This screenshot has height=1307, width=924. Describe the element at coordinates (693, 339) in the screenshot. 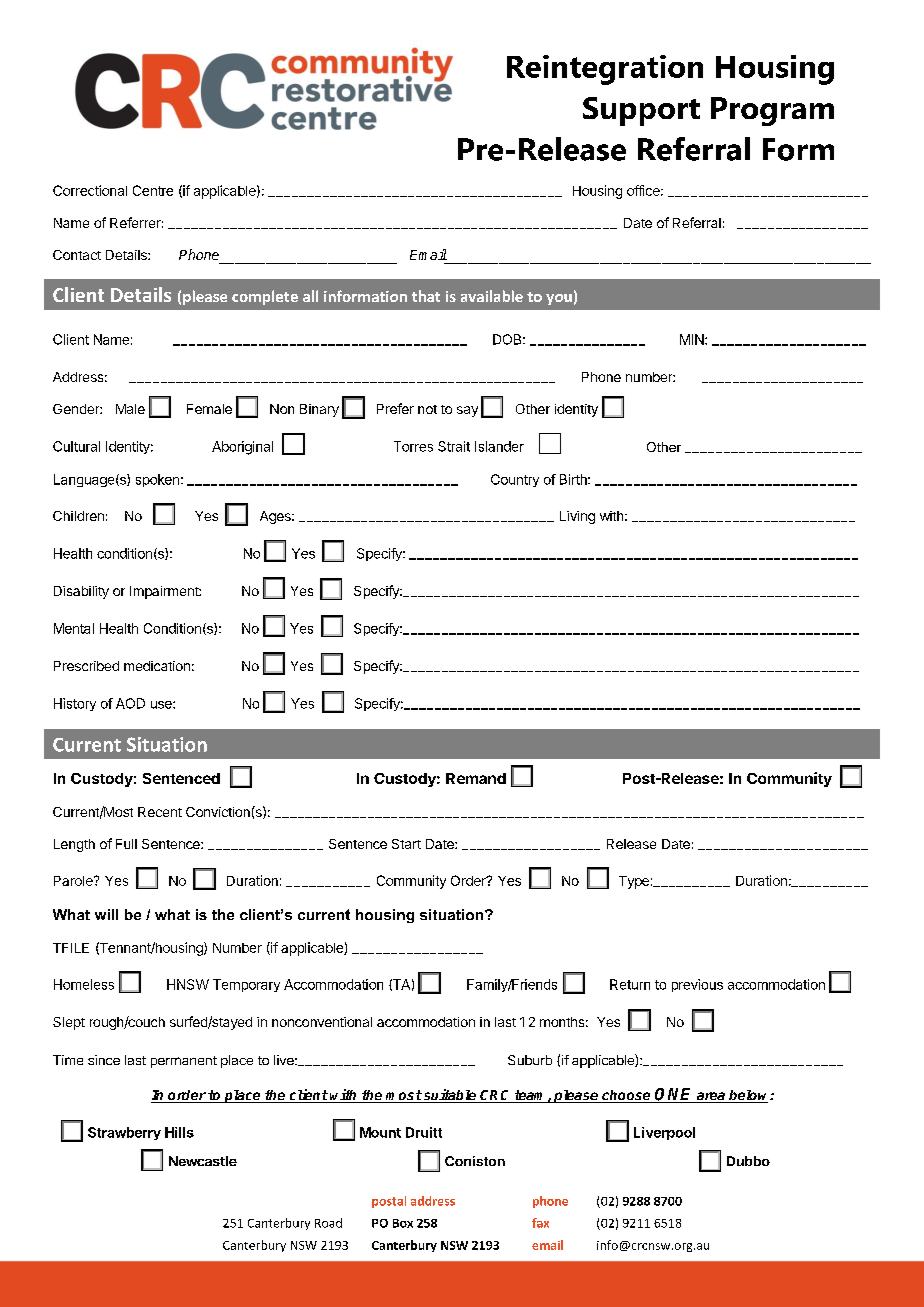

I see `MIN` at that location.
